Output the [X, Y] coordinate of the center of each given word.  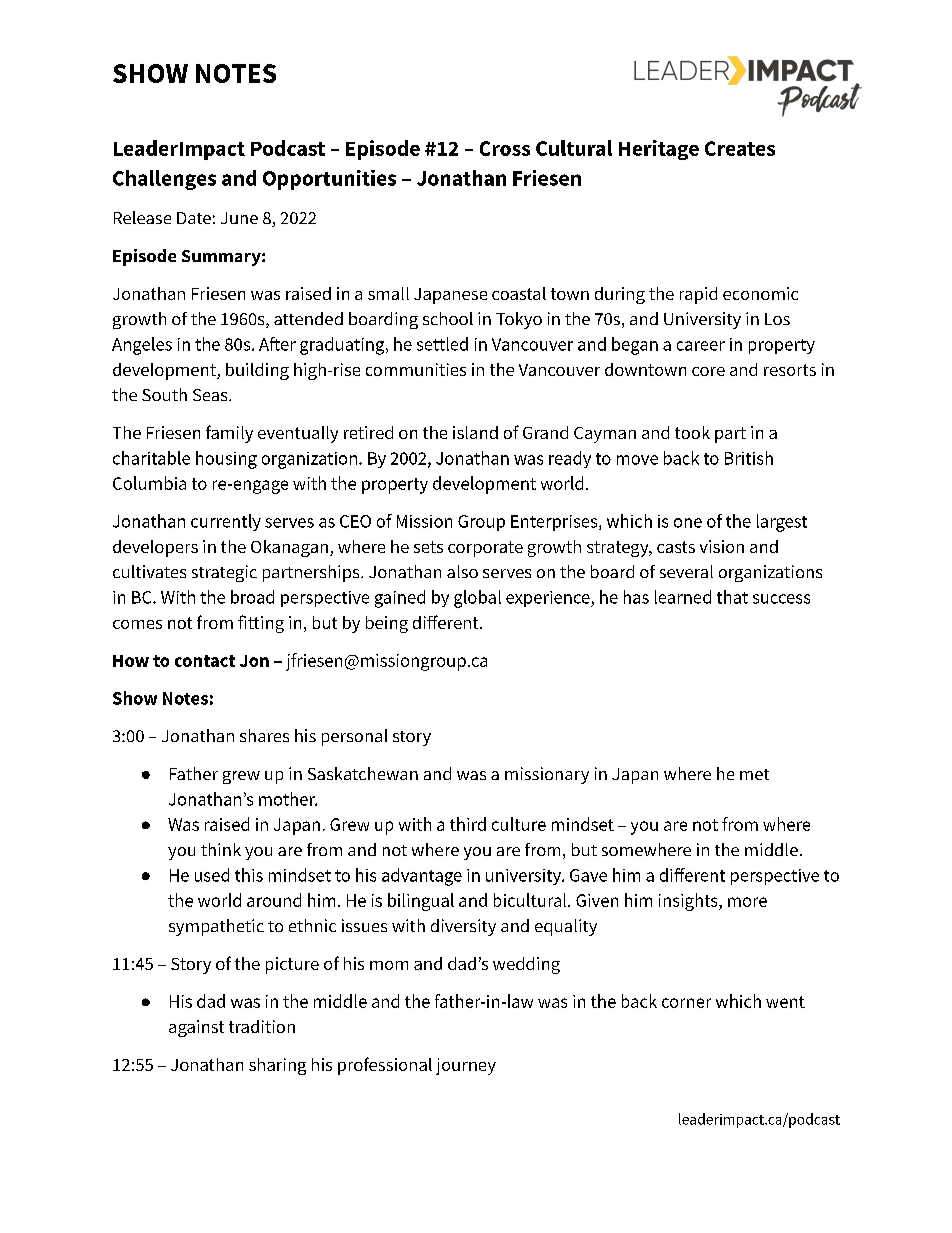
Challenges [164, 180]
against [196, 1028]
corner [686, 1003]
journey [466, 1066]
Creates [740, 148]
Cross [505, 148]
